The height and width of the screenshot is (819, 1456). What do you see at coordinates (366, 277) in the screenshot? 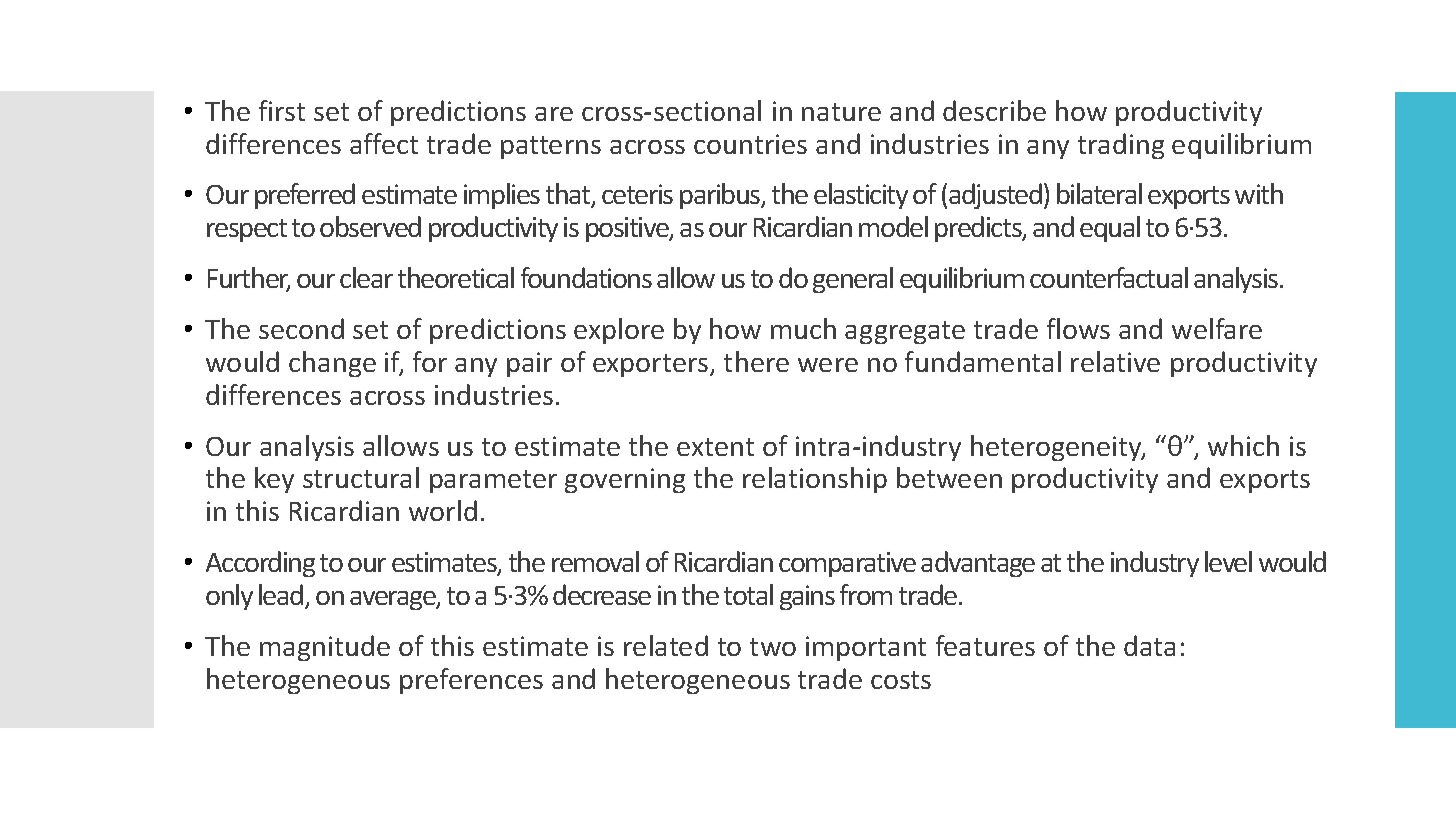
I see `clear` at bounding box center [366, 277].
